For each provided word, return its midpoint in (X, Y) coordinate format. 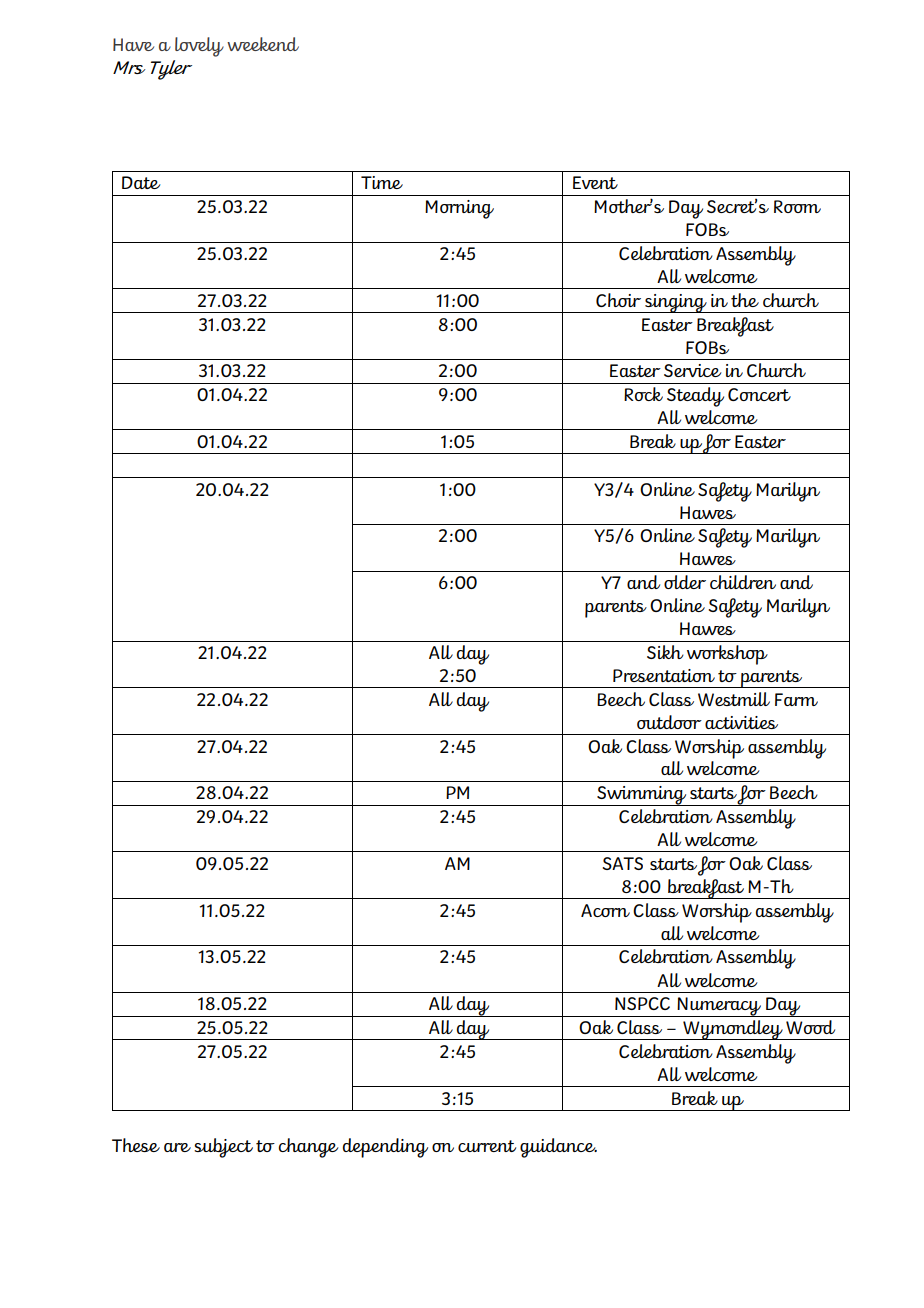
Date (141, 182)
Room (797, 206)
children (743, 582)
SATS (622, 863)
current (487, 1146)
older (685, 582)
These (136, 1145)
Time (382, 182)
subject (223, 1148)
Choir (618, 300)
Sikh (665, 652)
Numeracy (720, 1007)
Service (693, 370)
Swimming (642, 796)
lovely (199, 47)
